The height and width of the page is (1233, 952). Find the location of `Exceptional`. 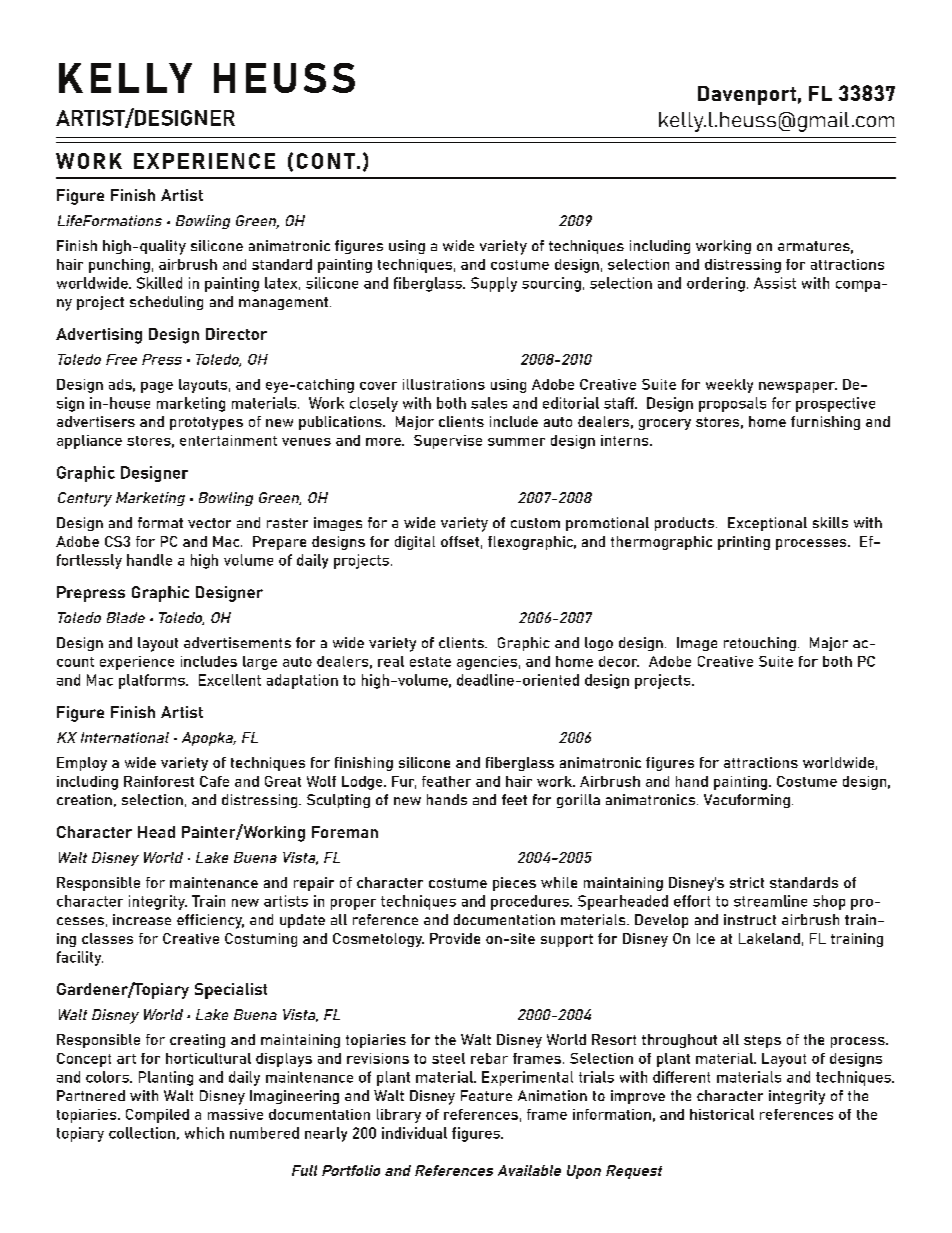

Exceptional is located at coordinates (767, 524).
